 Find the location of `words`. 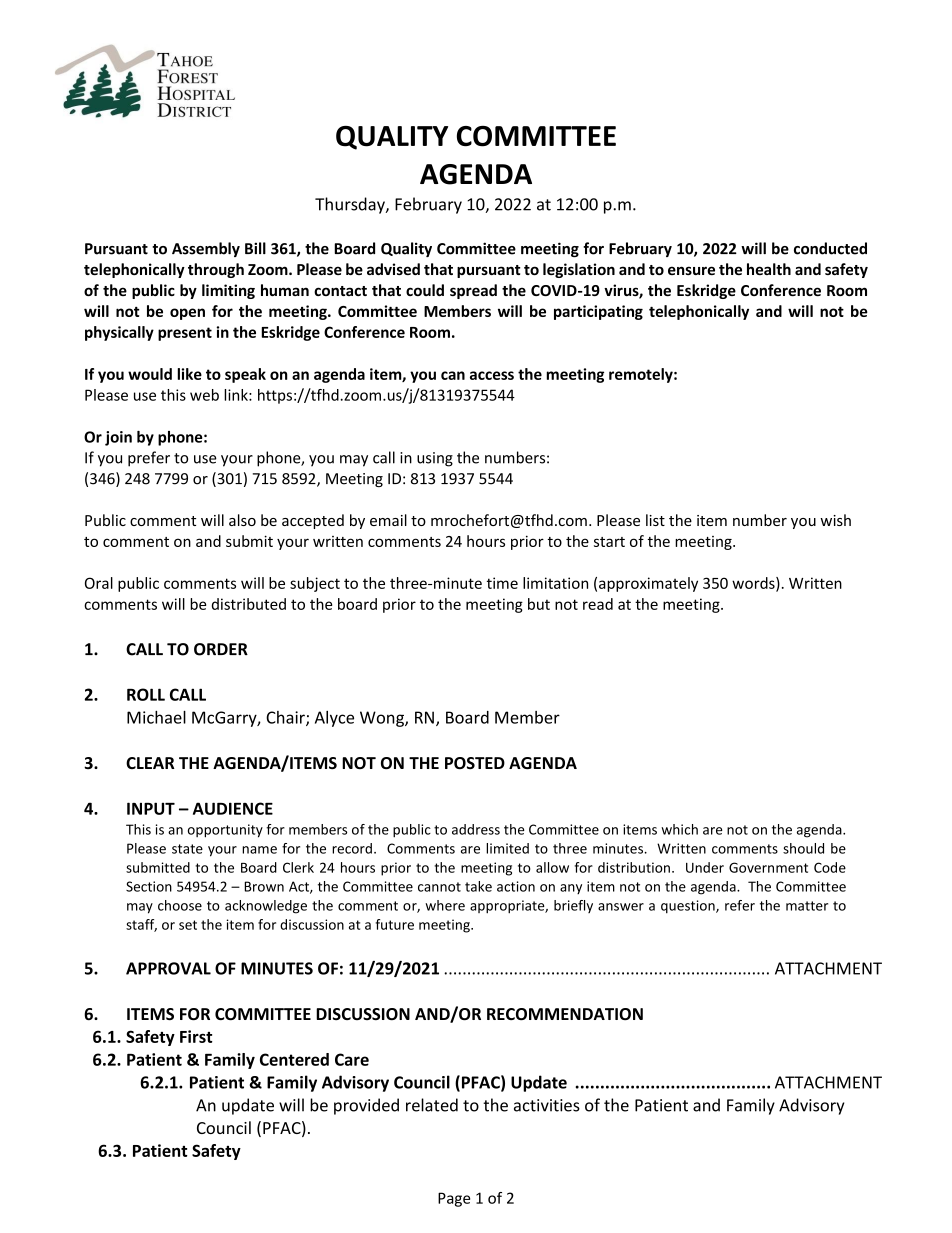

words is located at coordinates (754, 584).
